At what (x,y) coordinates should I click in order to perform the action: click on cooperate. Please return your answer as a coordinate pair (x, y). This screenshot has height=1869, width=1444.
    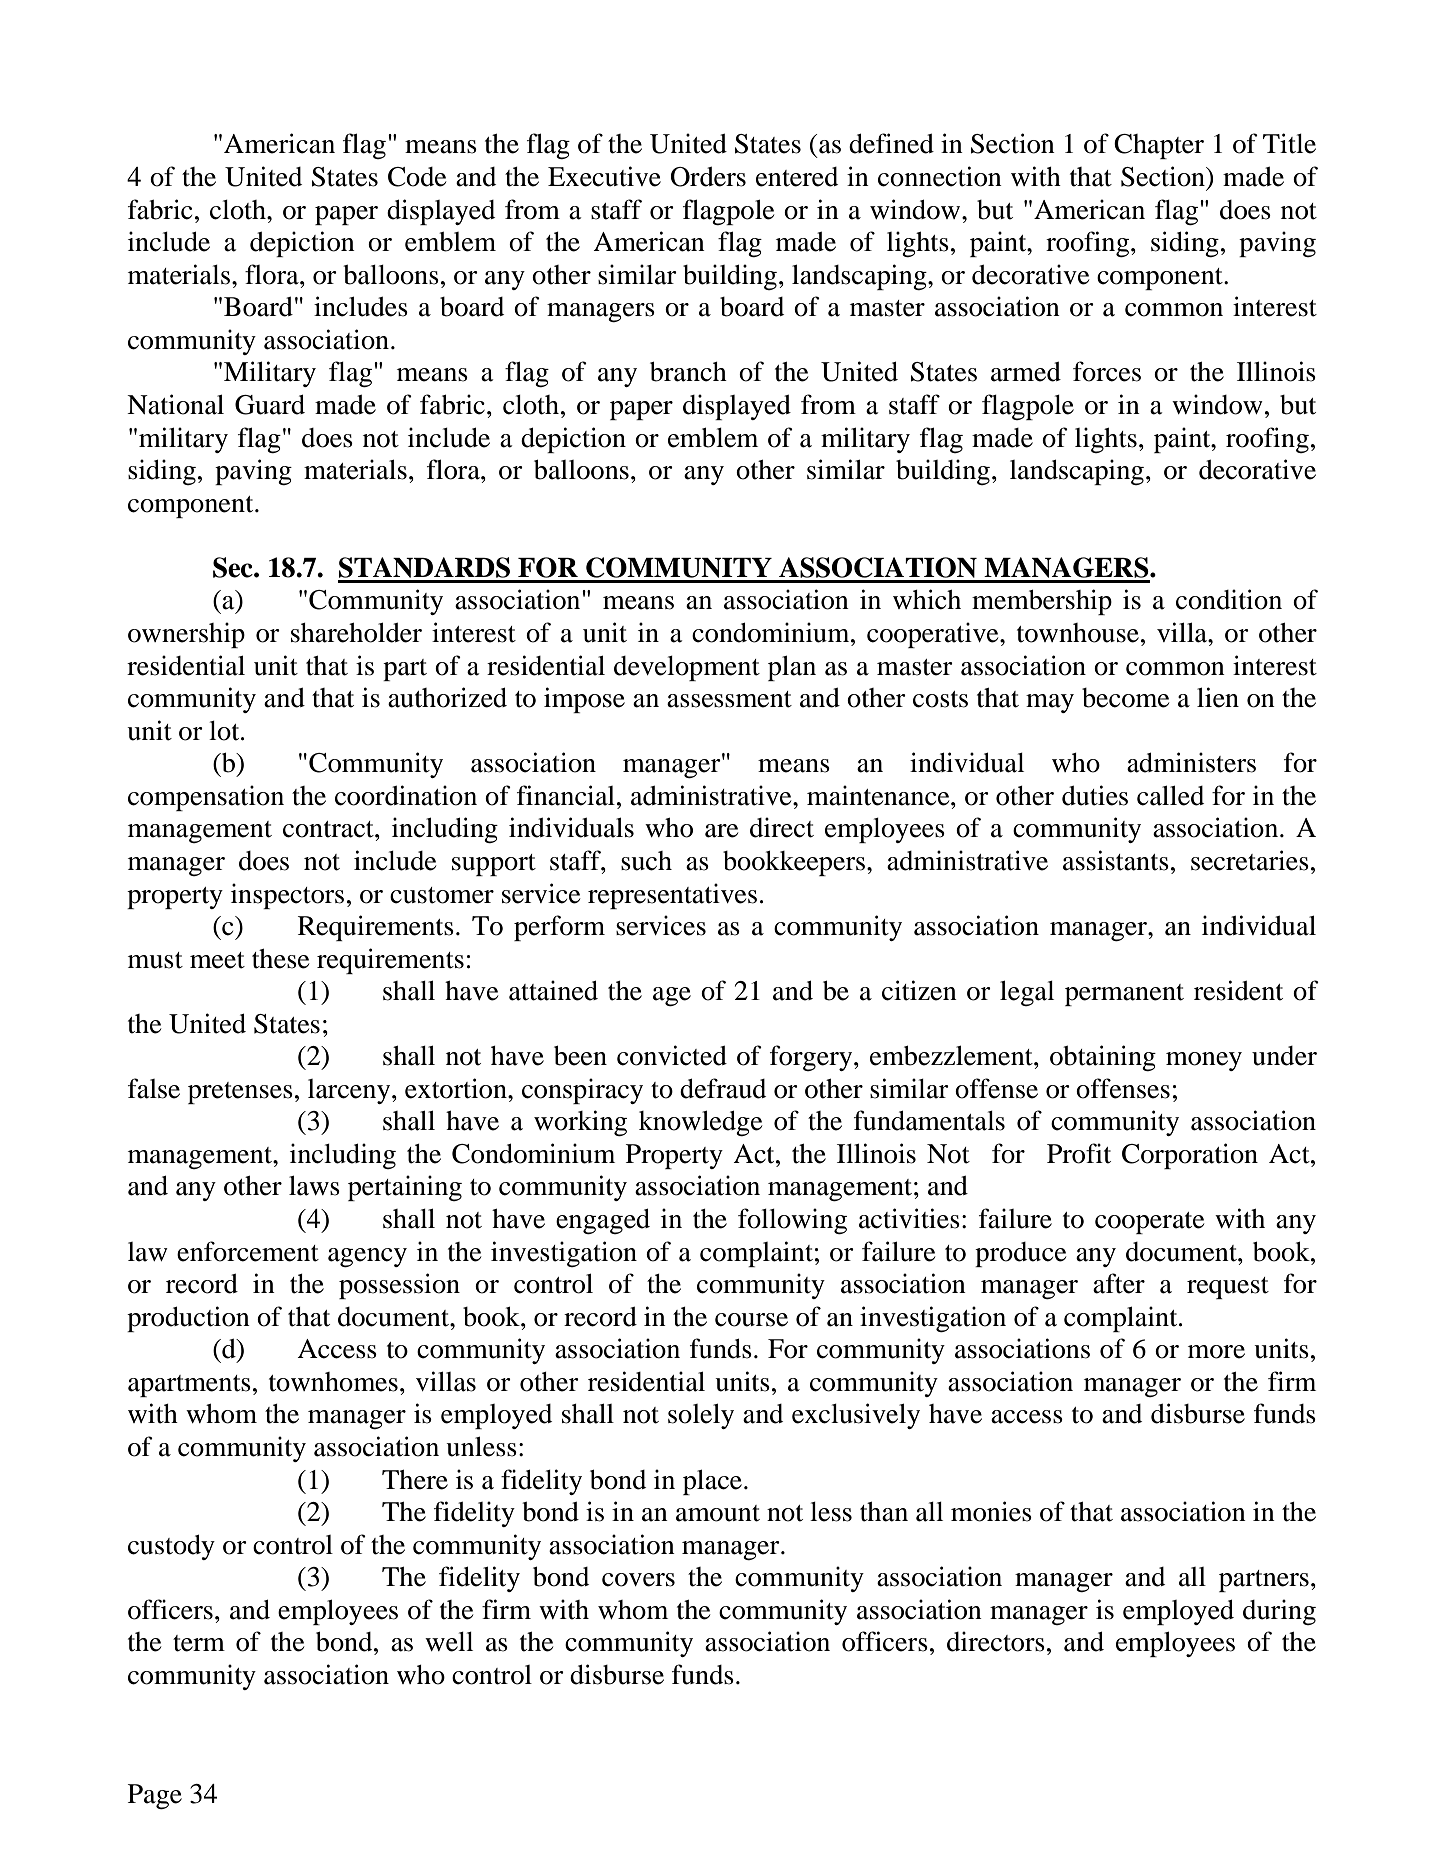
    Looking at the image, I should click on (1149, 1223).
